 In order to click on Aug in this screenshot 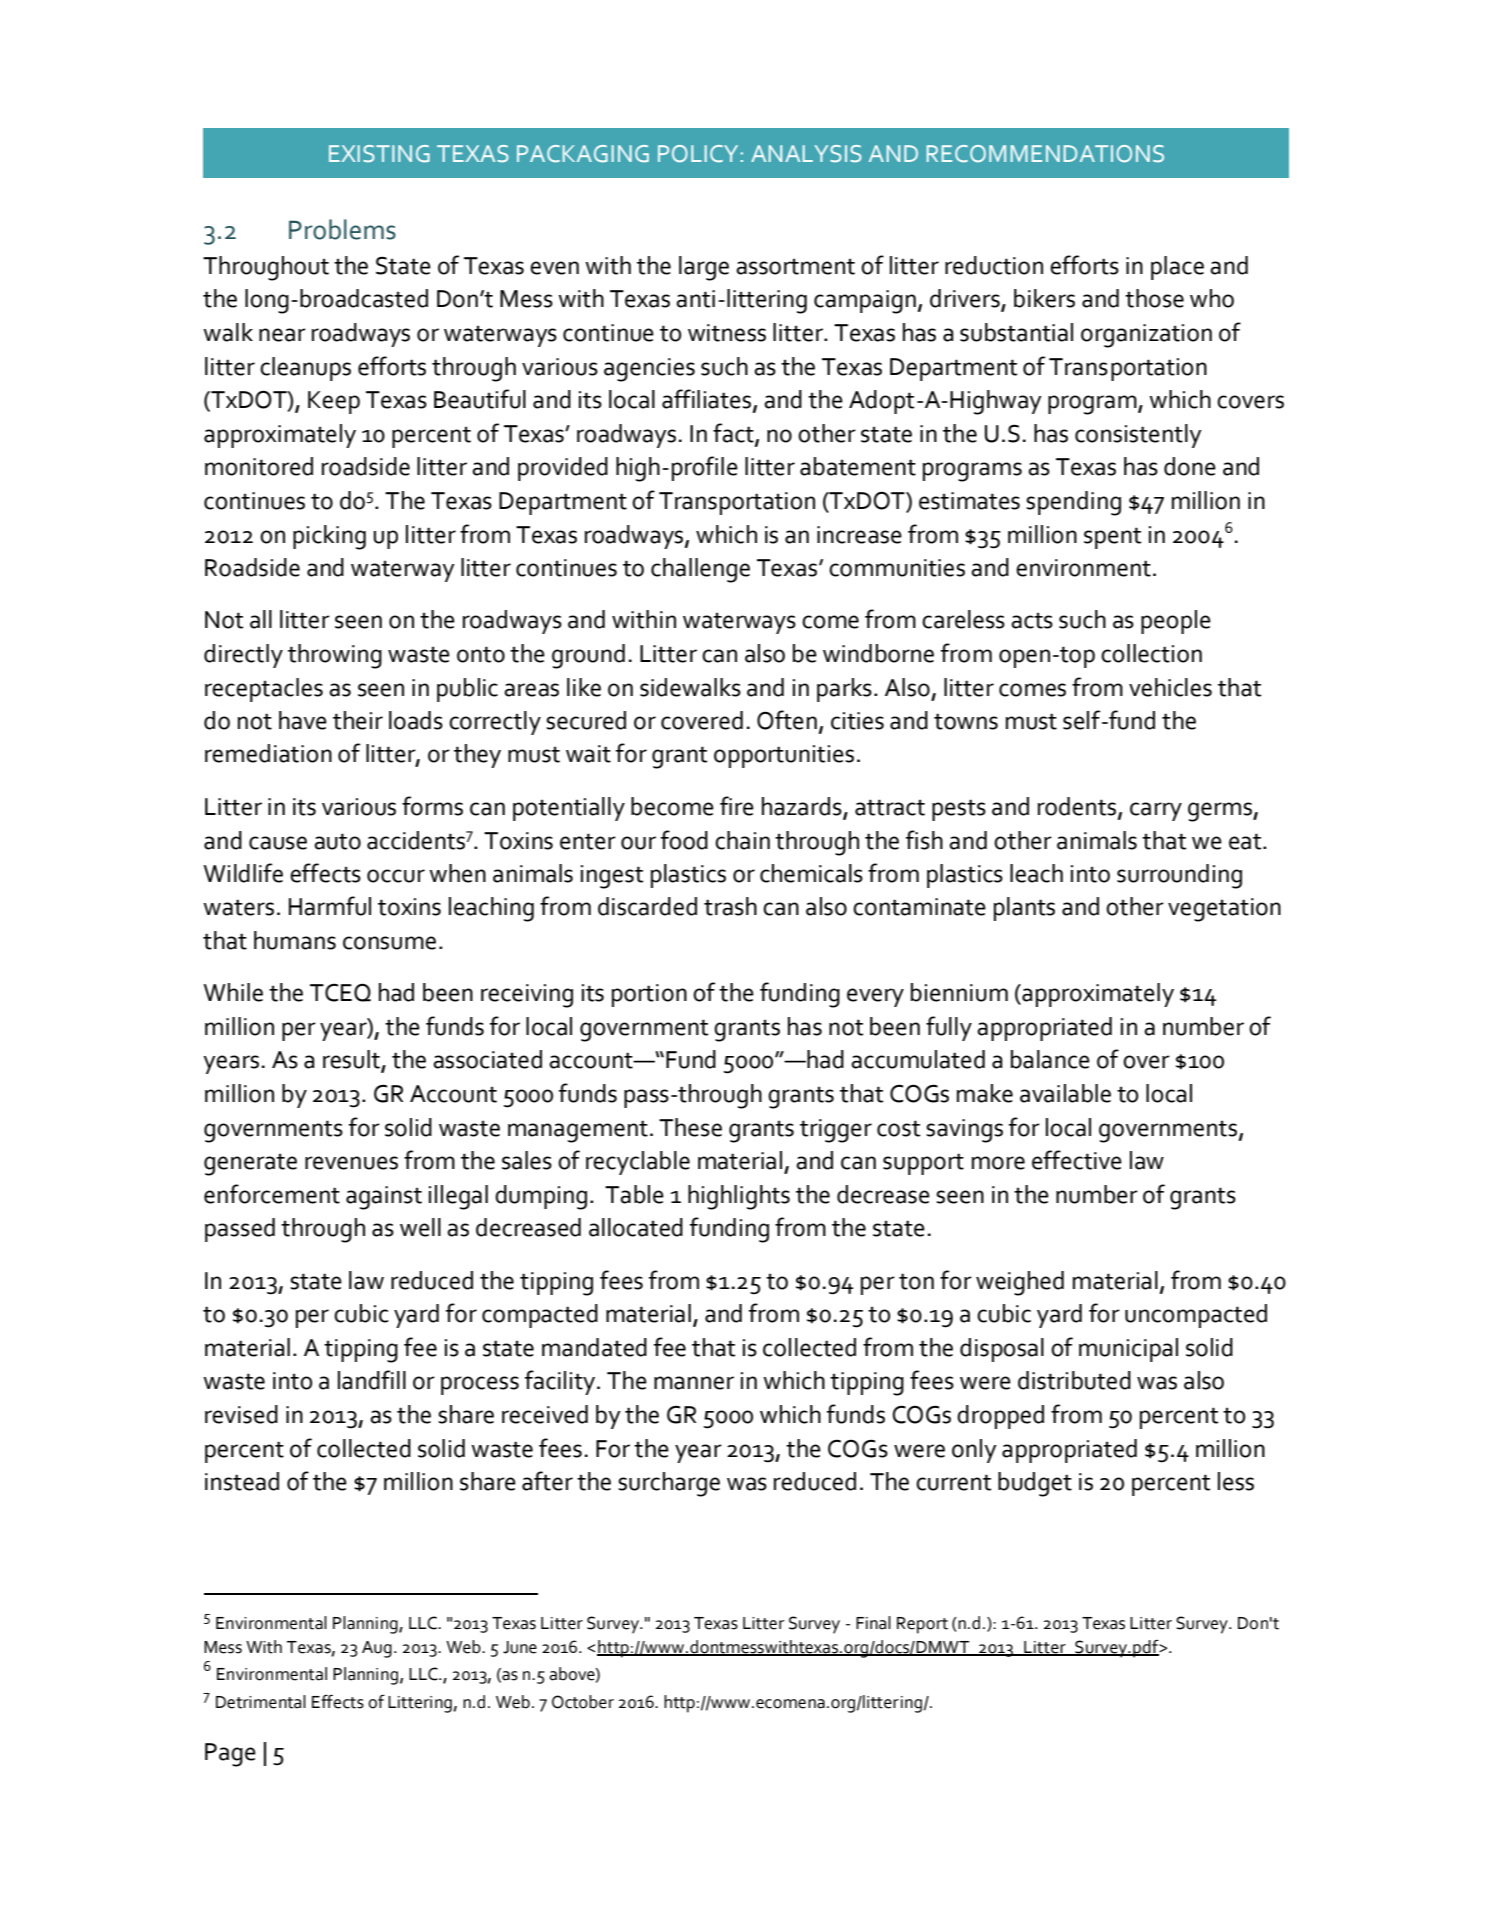, I will do `click(377, 1649)`.
